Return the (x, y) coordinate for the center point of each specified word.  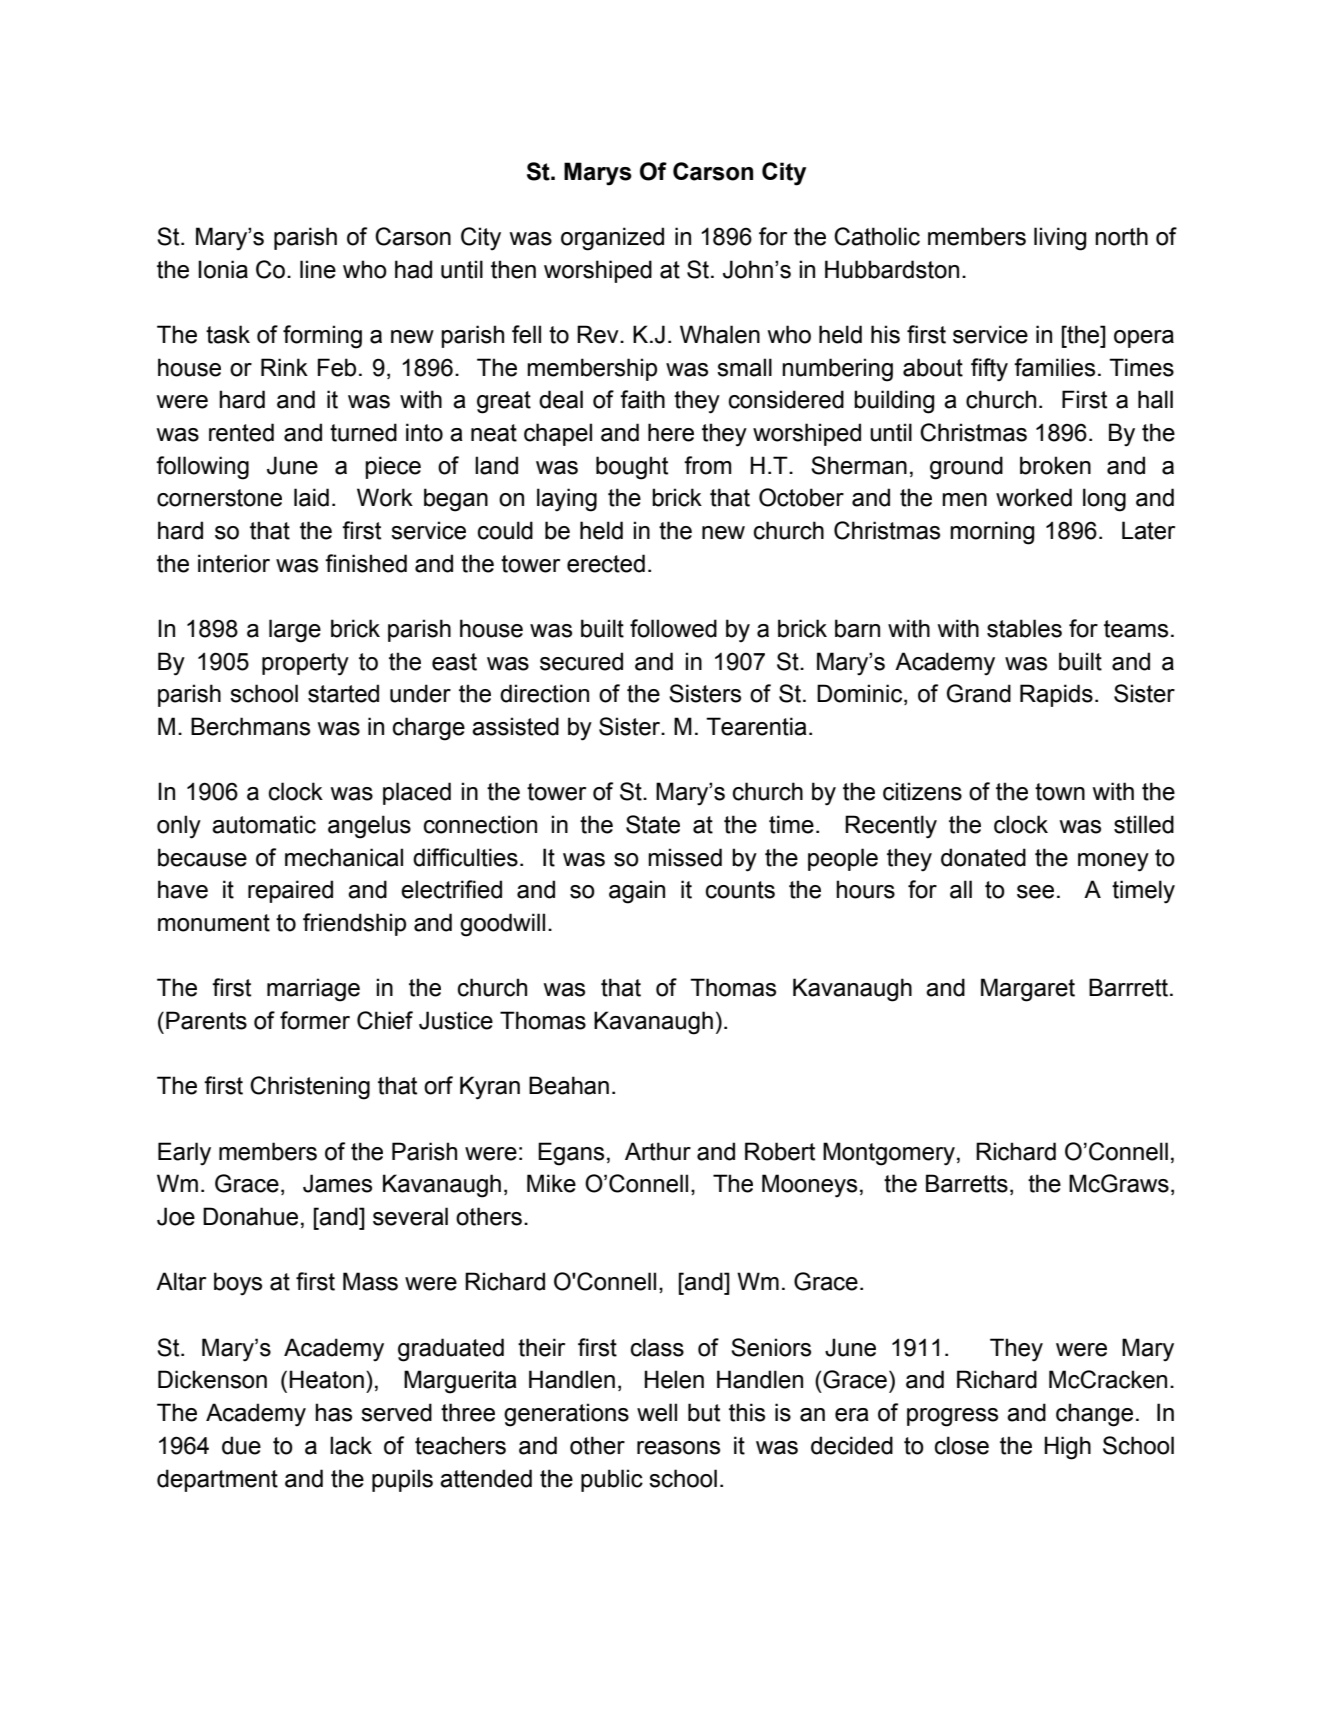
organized (612, 239)
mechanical (344, 857)
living (1060, 239)
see (1035, 892)
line (318, 269)
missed (685, 857)
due (241, 1445)
